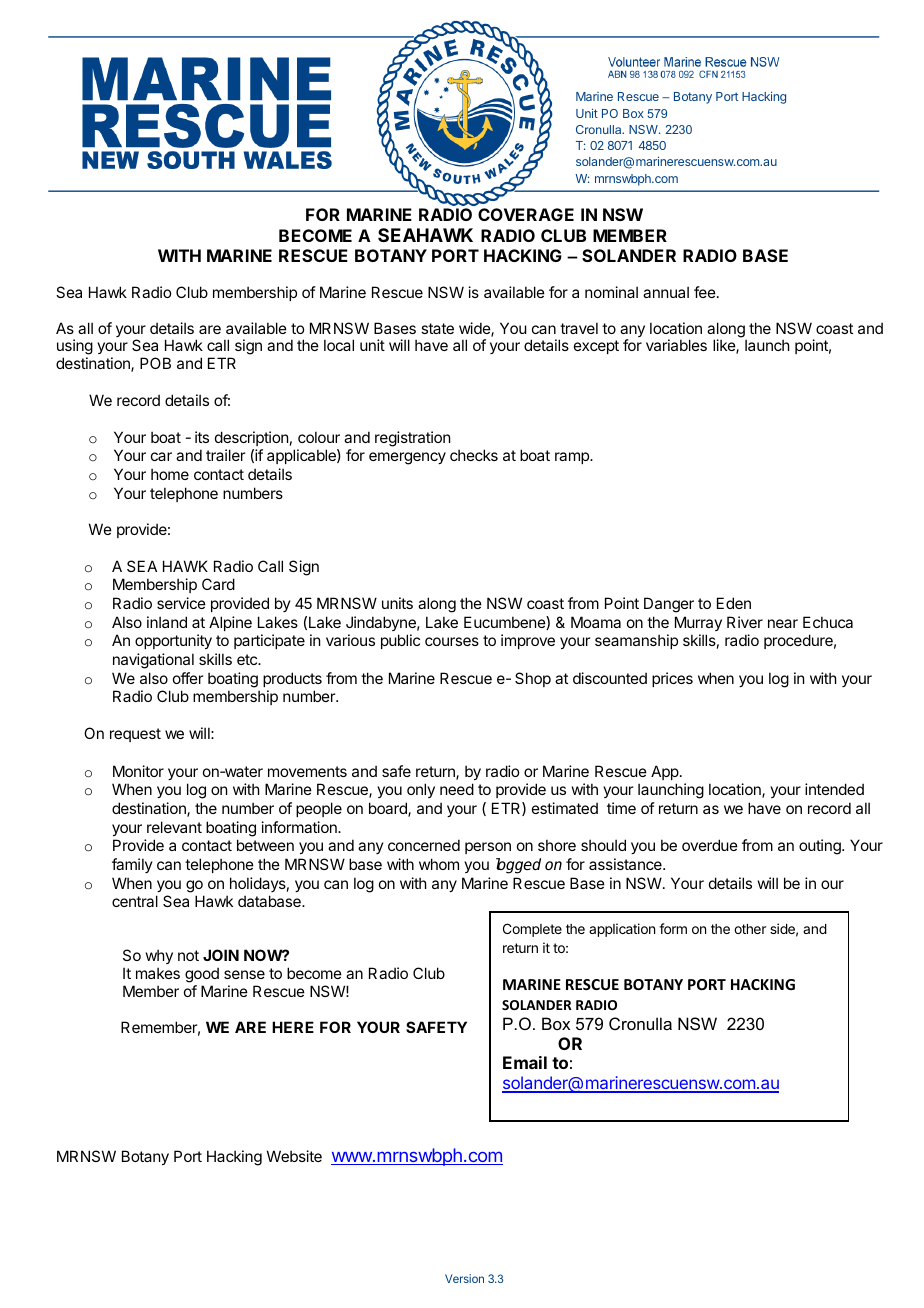 This screenshot has width=924, height=1308. I want to click on using, so click(75, 348).
